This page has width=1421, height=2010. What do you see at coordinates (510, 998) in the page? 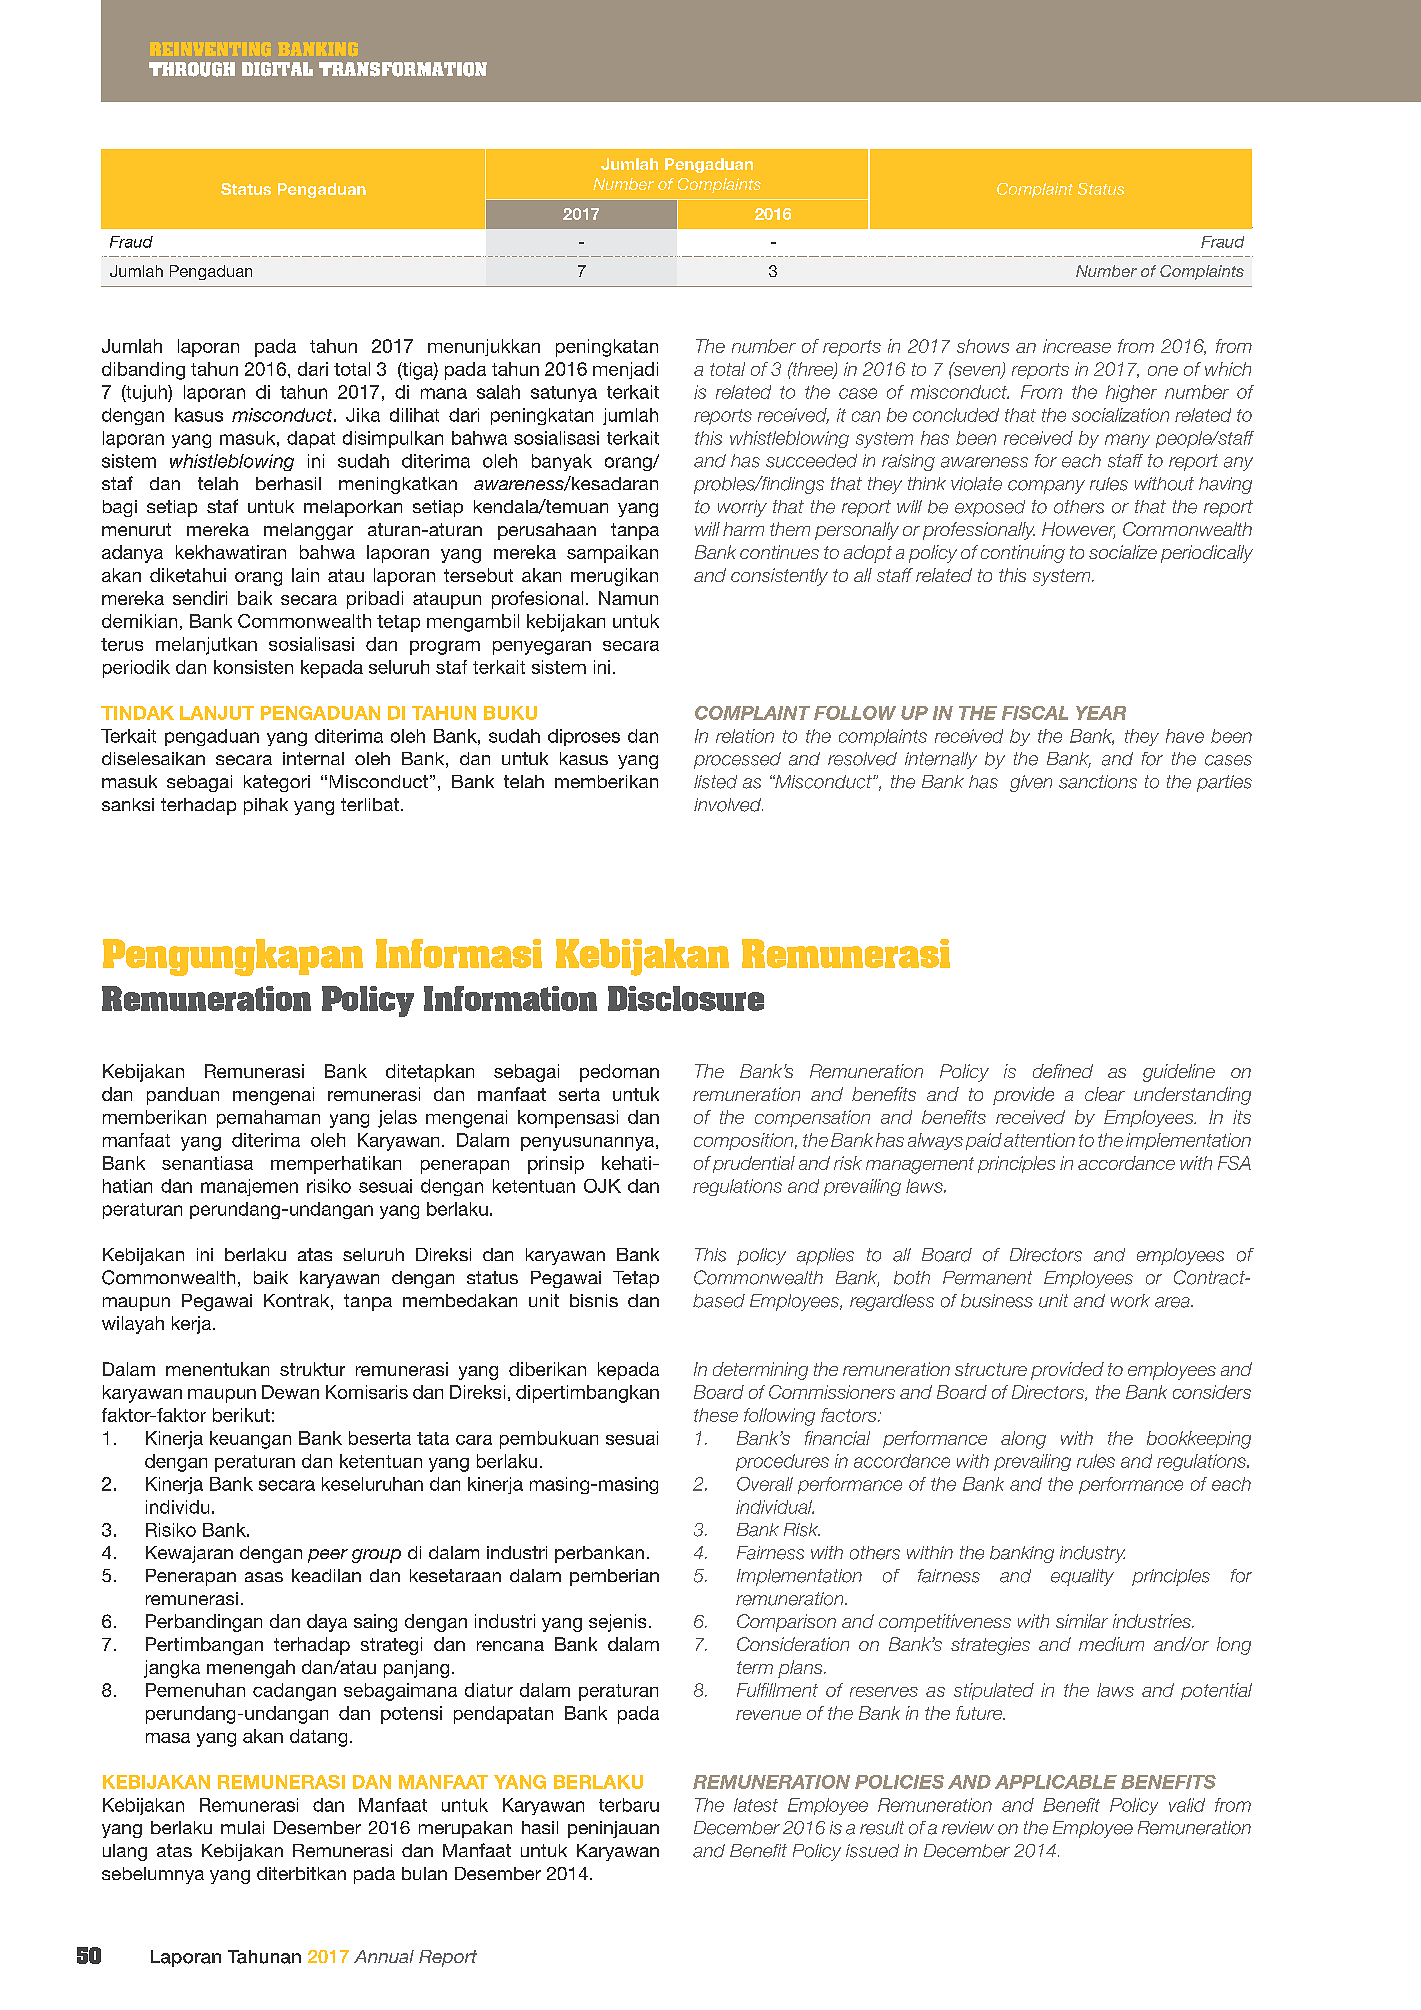
I see `Information` at bounding box center [510, 998].
